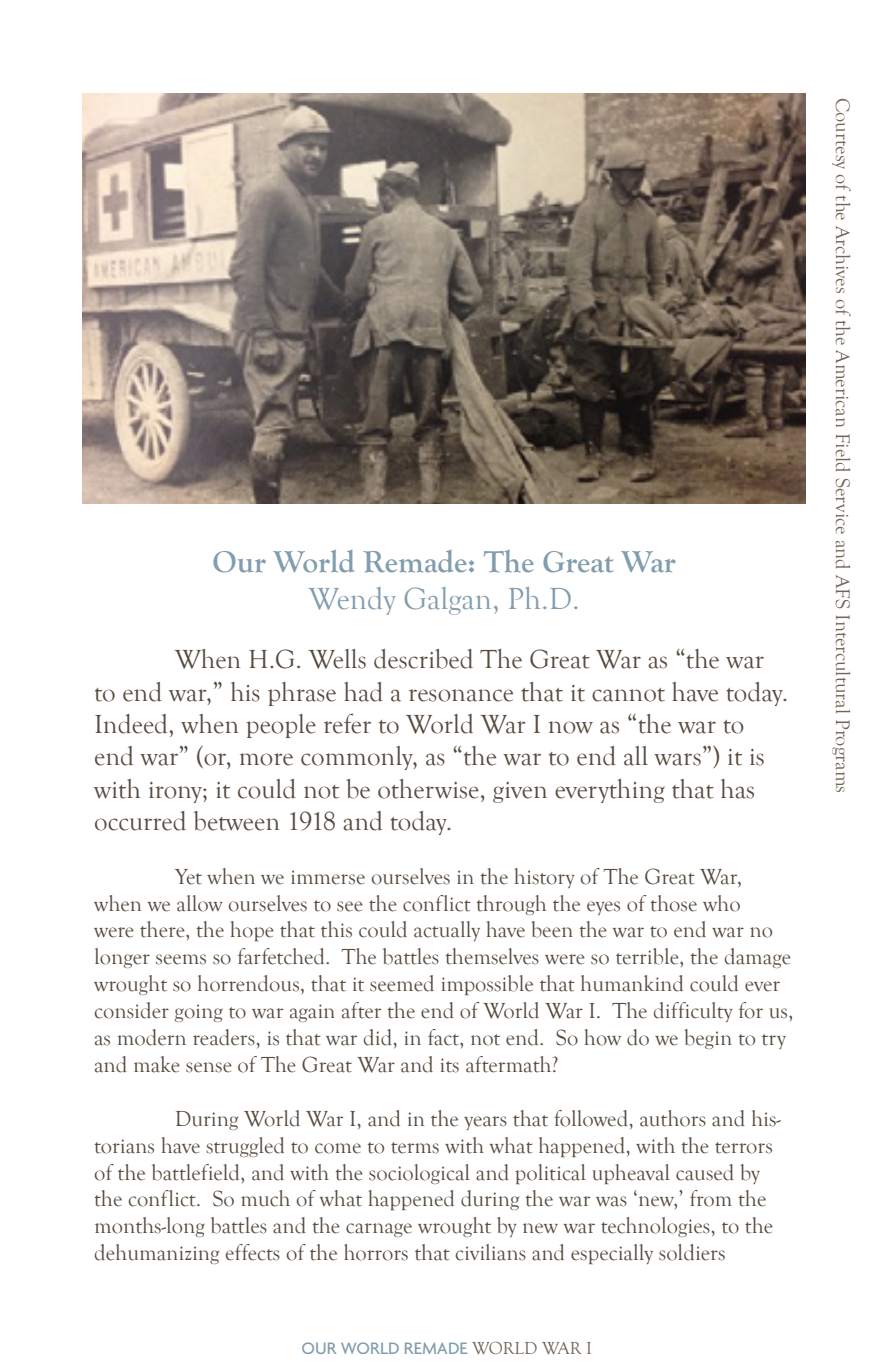  I want to click on hope, so click(252, 931).
